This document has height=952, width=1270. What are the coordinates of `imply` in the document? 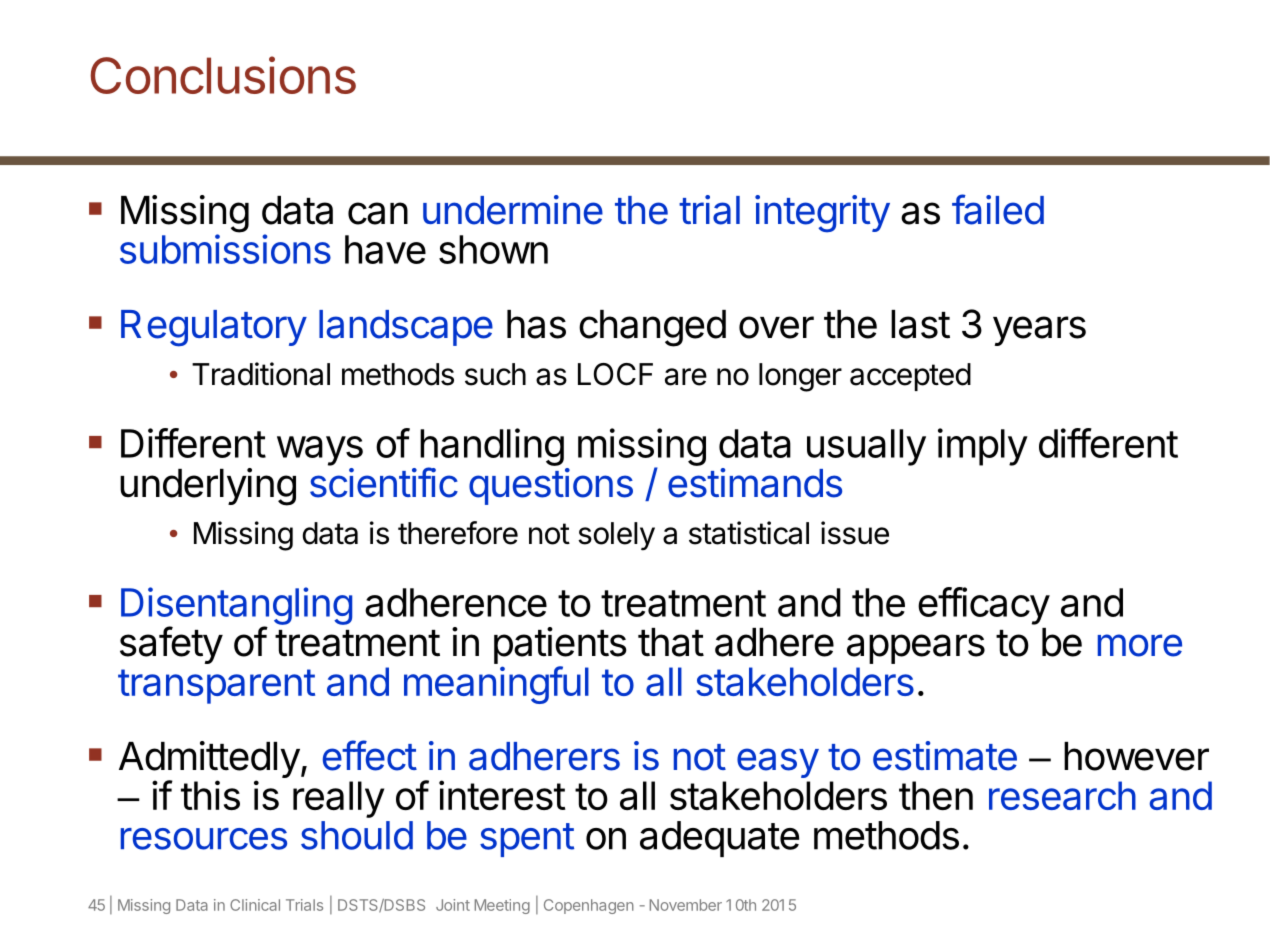 It's located at (983, 447).
